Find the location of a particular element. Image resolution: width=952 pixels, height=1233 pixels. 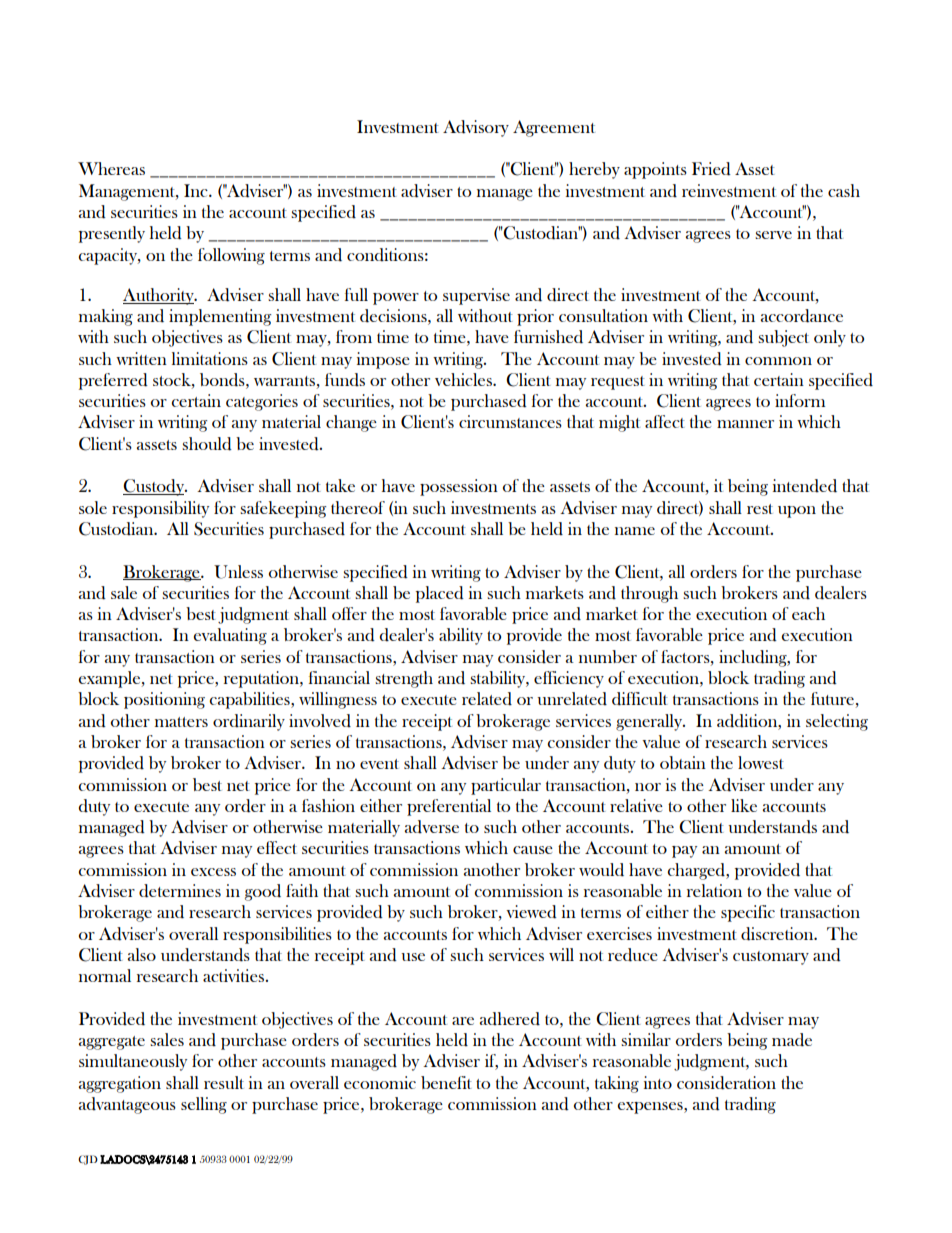

Whereas is located at coordinates (111, 168).
